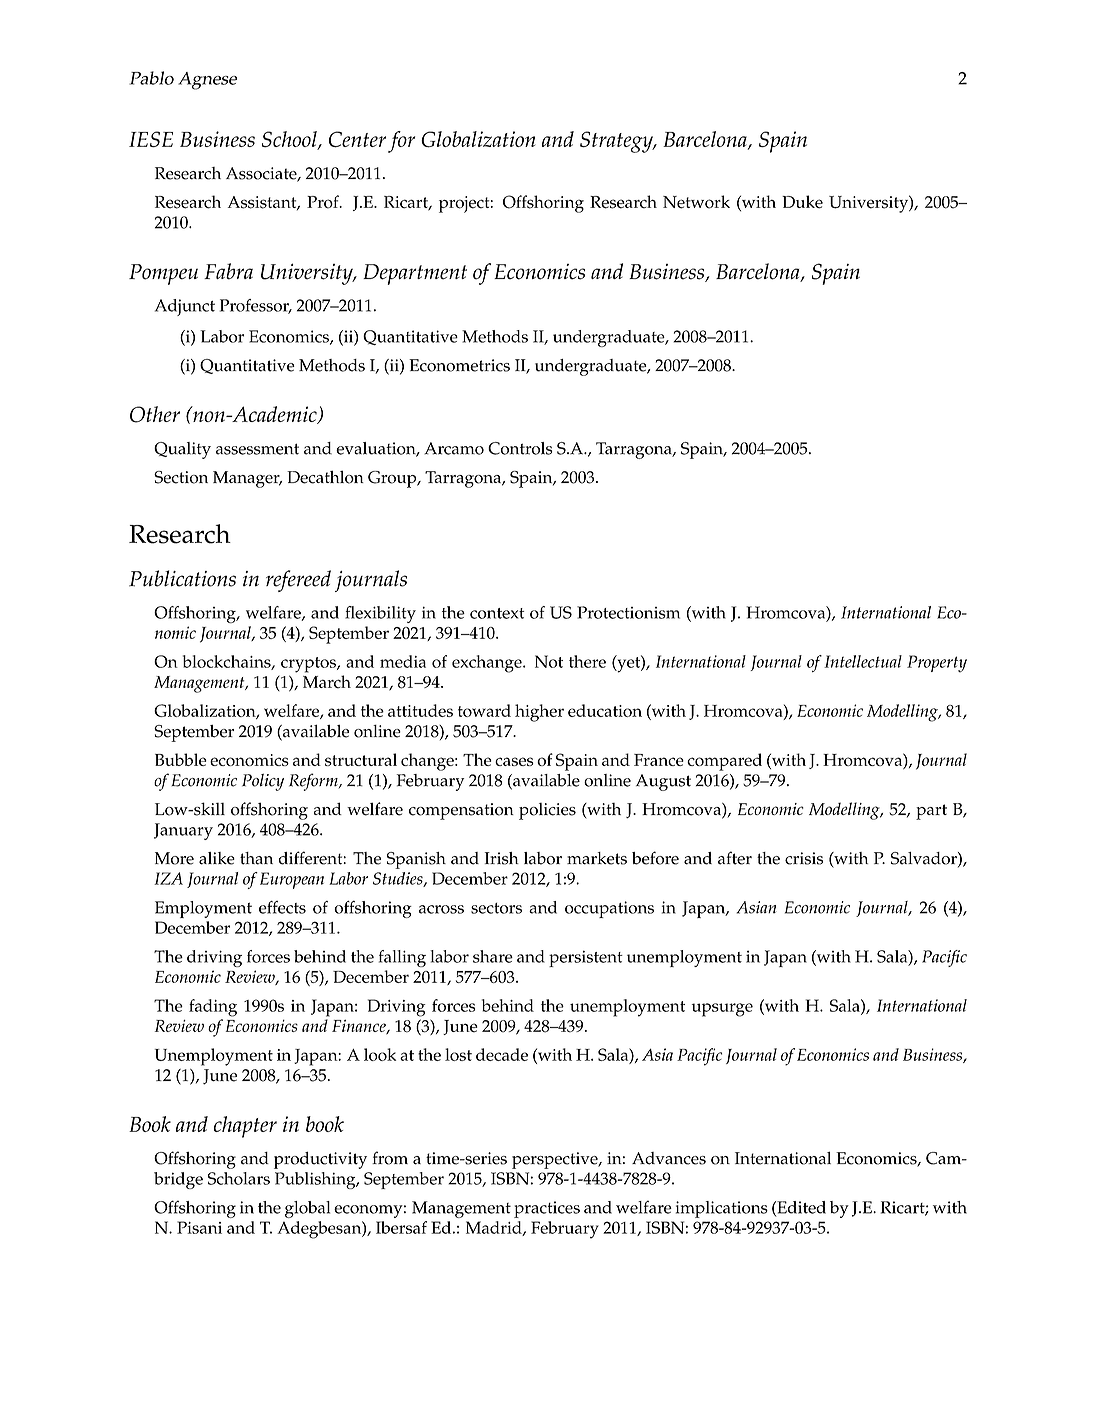  I want to click on Controls, so click(520, 448).
